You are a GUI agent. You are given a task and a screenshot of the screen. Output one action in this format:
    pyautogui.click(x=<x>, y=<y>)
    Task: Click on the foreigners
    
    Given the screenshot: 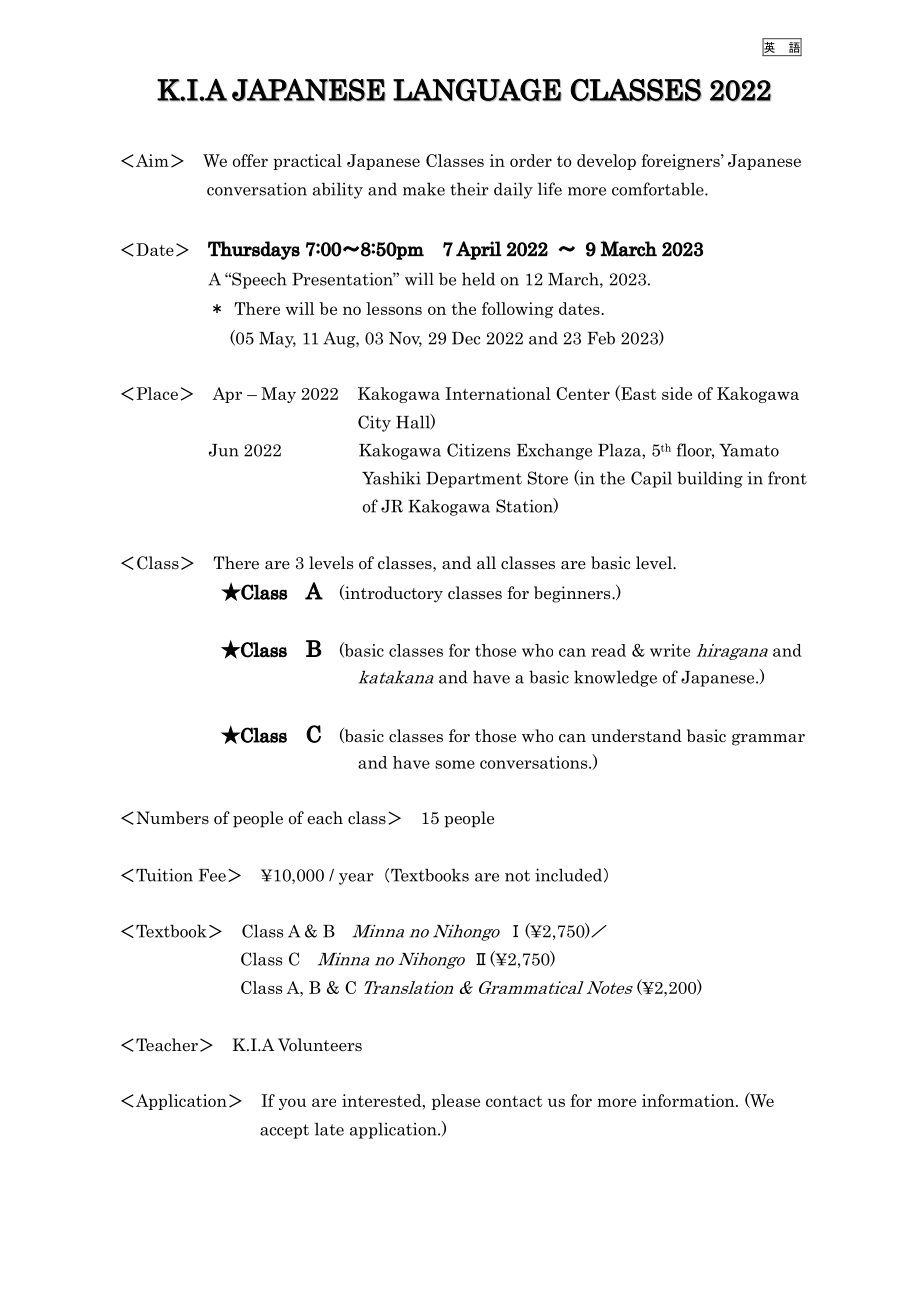 What is the action you would take?
    pyautogui.click(x=681, y=162)
